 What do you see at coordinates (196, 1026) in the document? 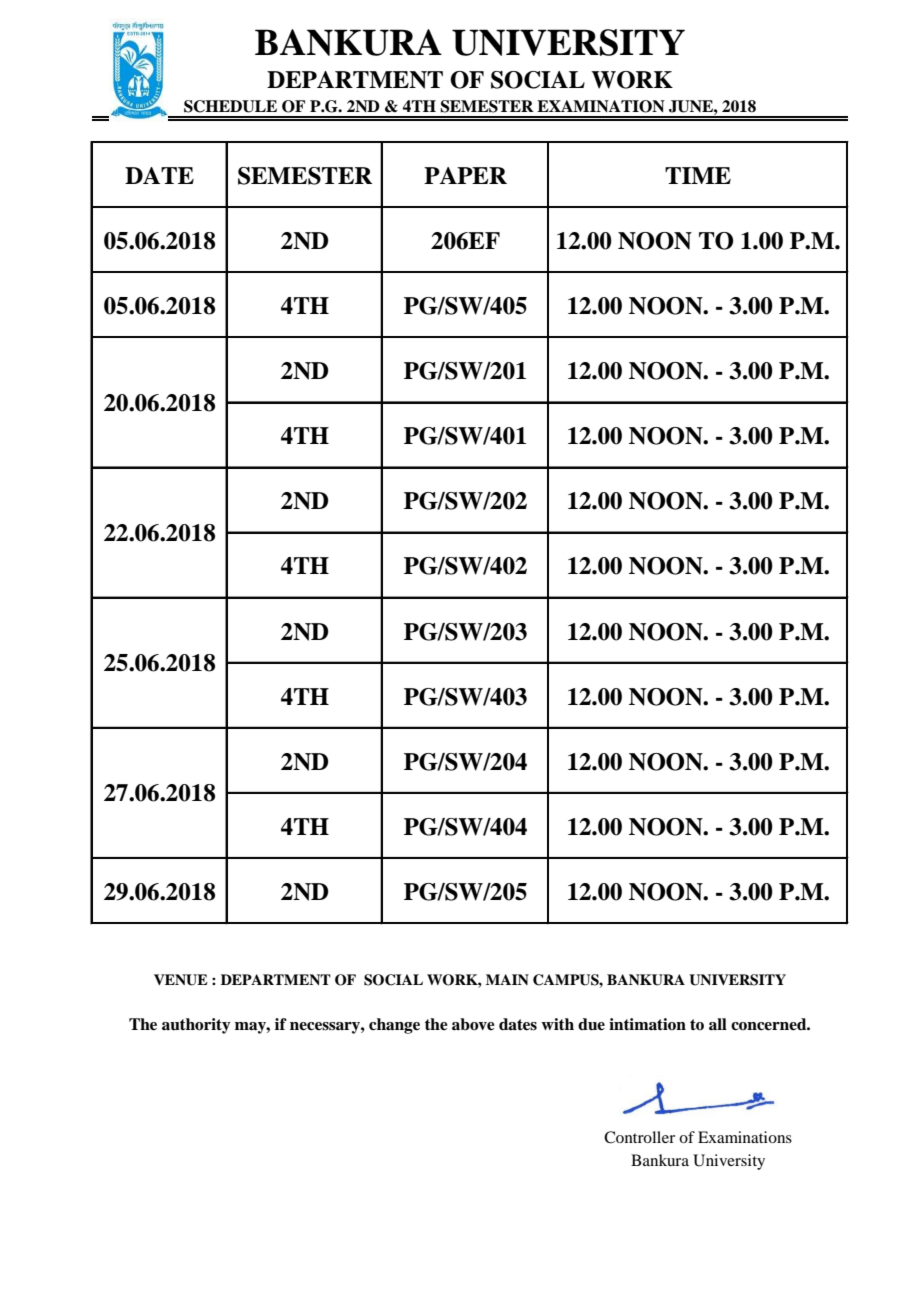
I see `authority` at bounding box center [196, 1026].
